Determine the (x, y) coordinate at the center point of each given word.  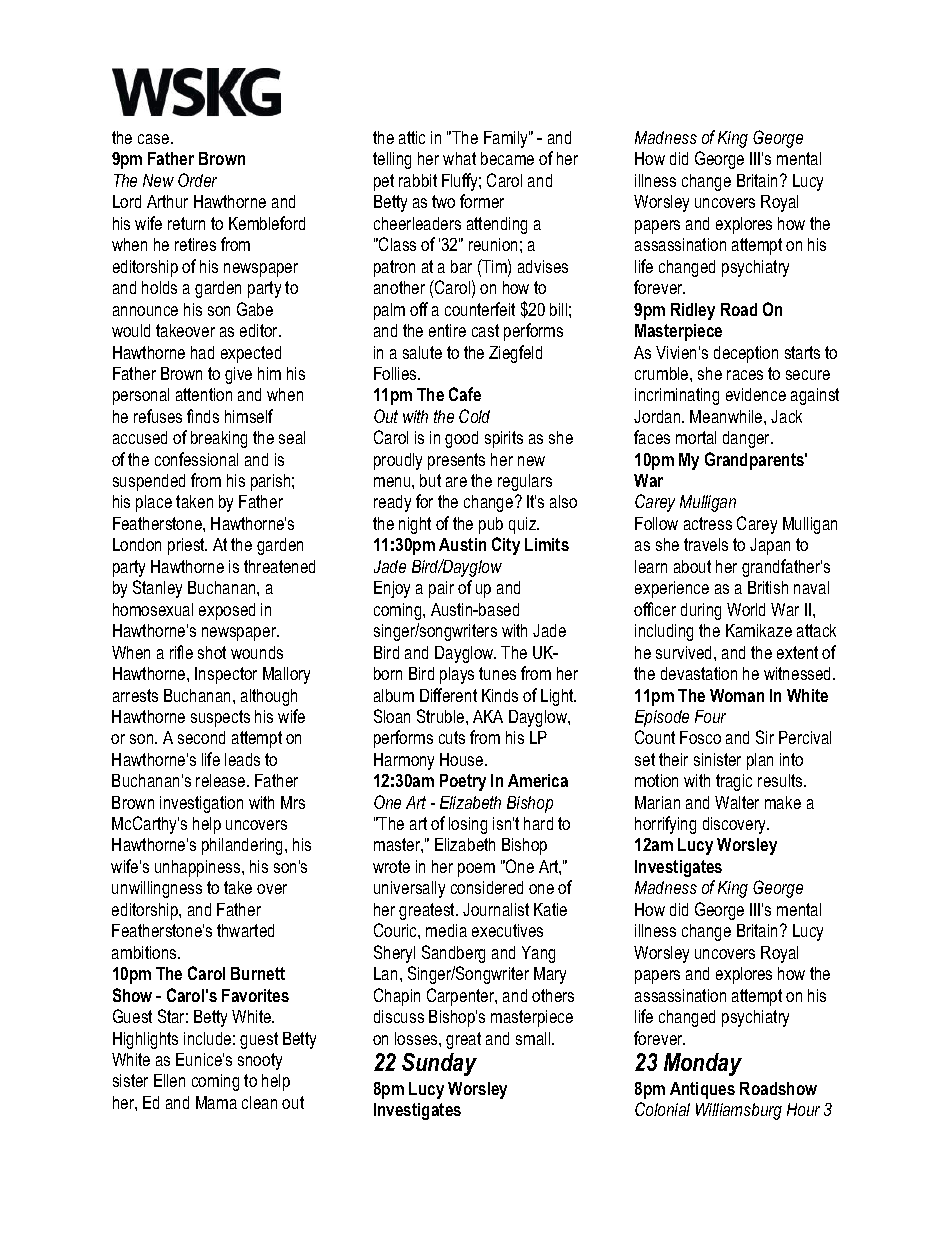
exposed (227, 611)
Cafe (465, 394)
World (746, 609)
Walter (737, 802)
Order (197, 180)
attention (204, 394)
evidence (756, 394)
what (459, 158)
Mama (216, 1102)
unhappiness (199, 868)
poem (476, 870)
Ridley (693, 311)
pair (441, 589)
